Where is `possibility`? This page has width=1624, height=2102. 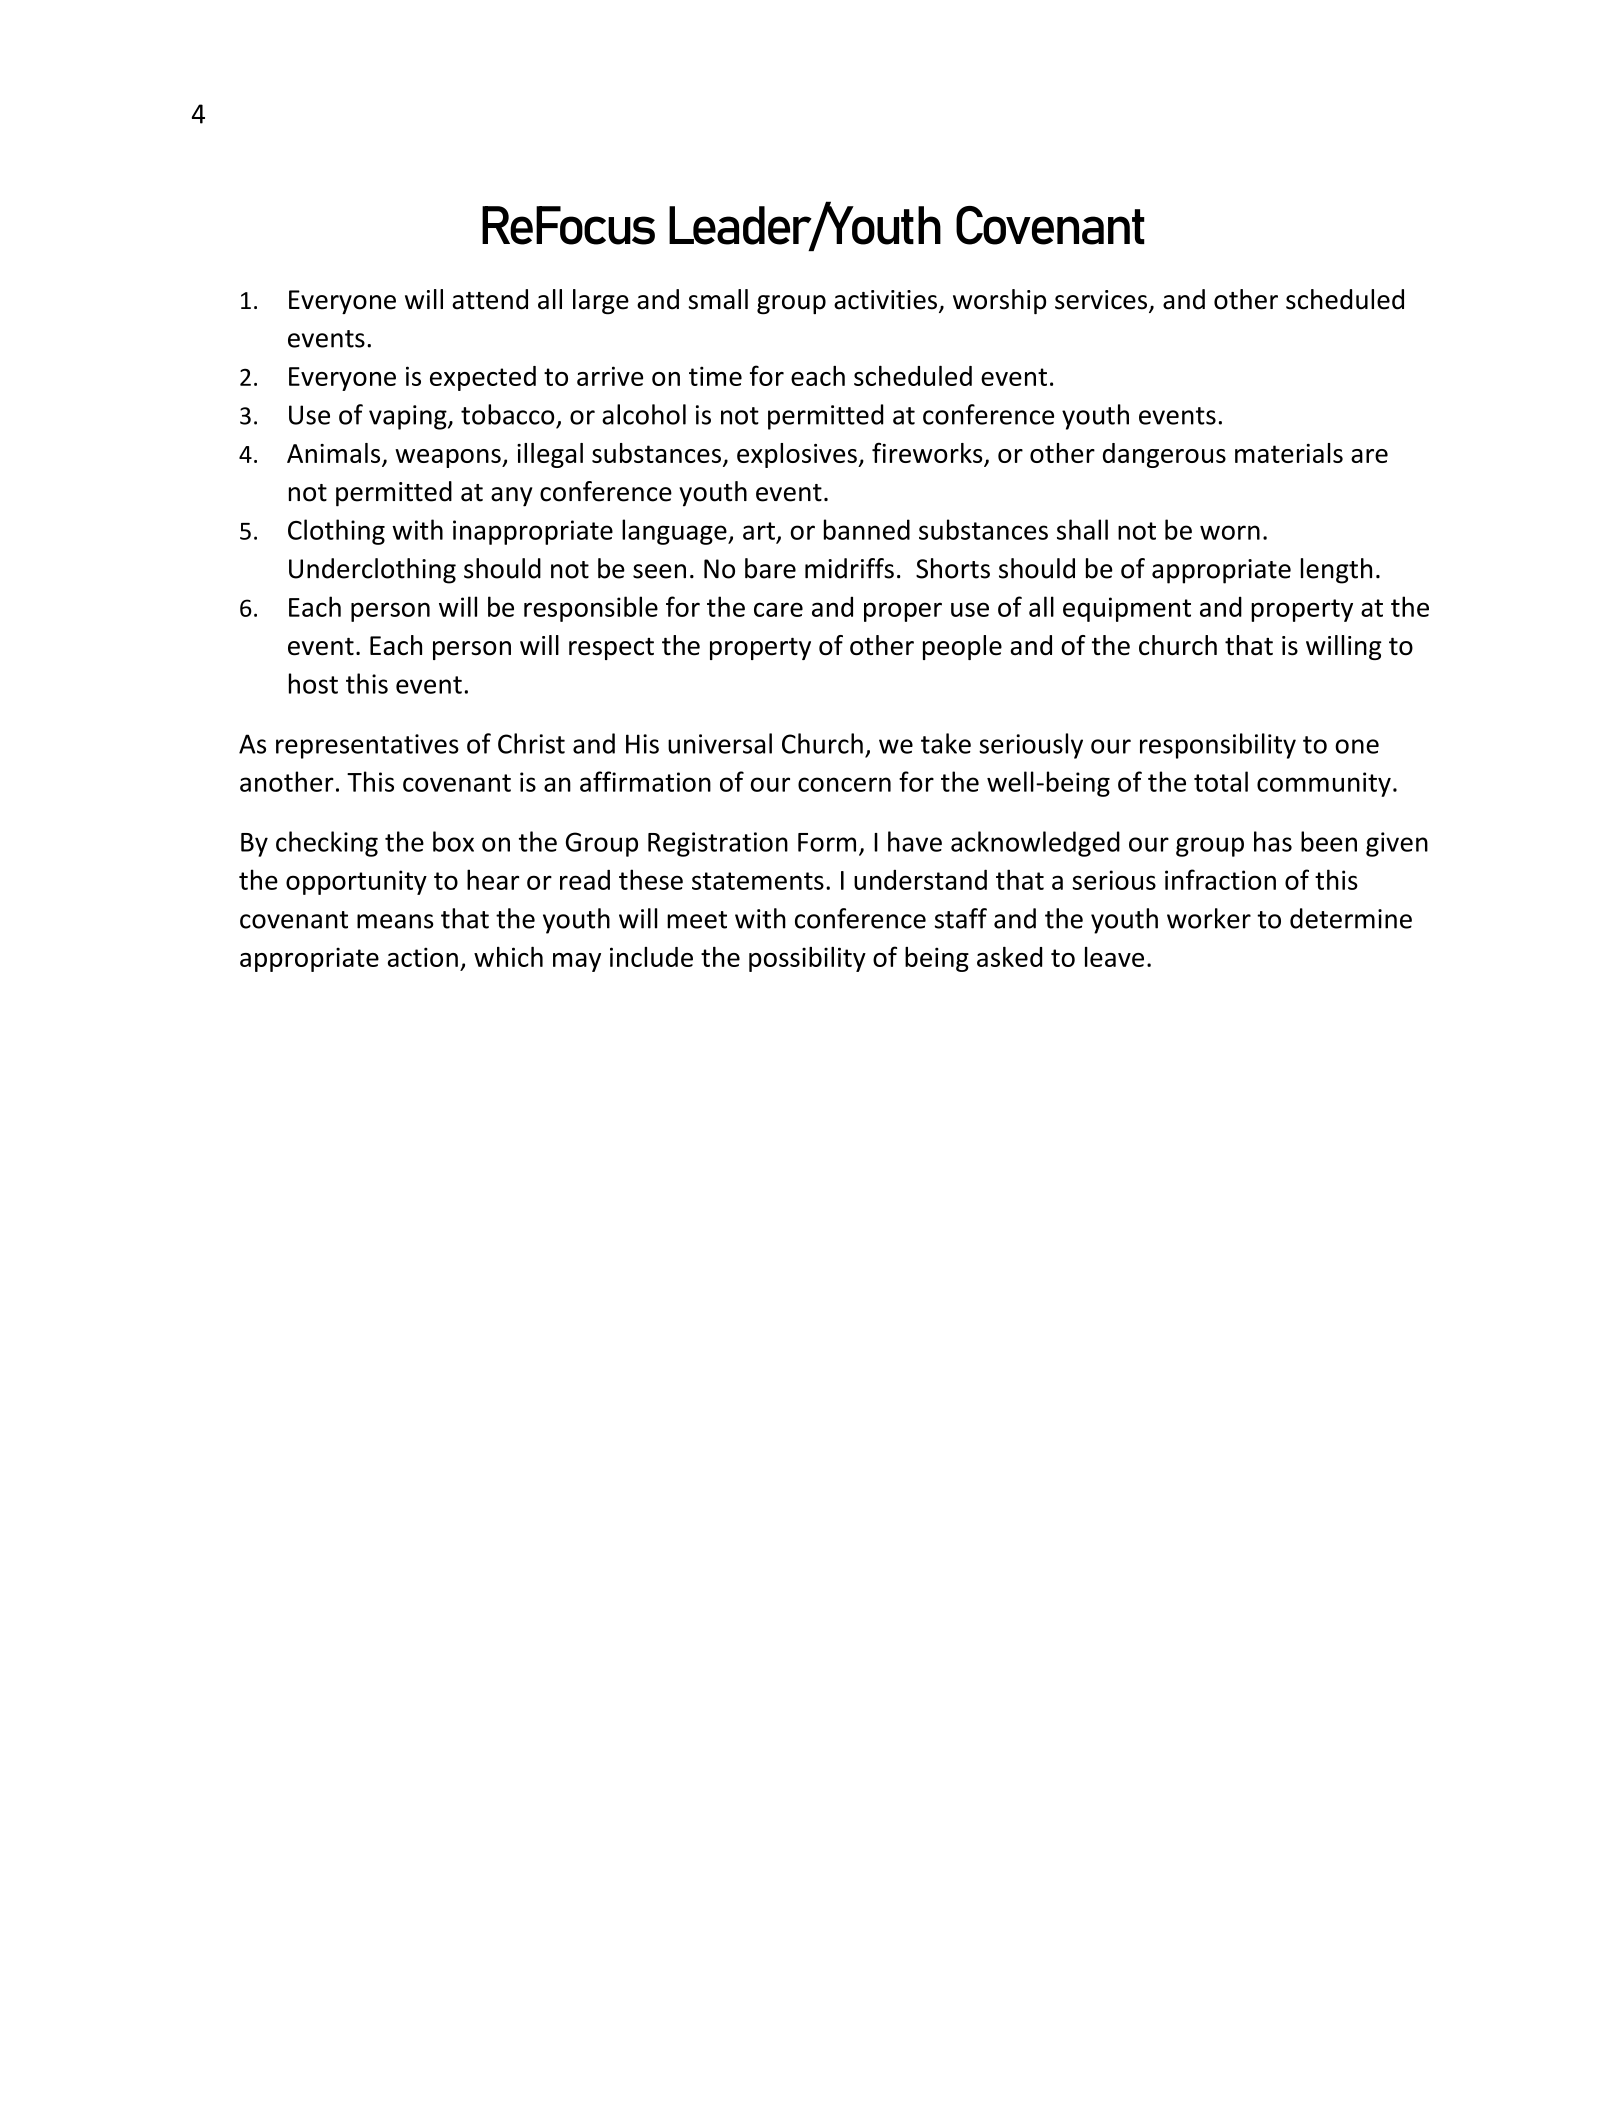
possibility is located at coordinates (807, 959).
